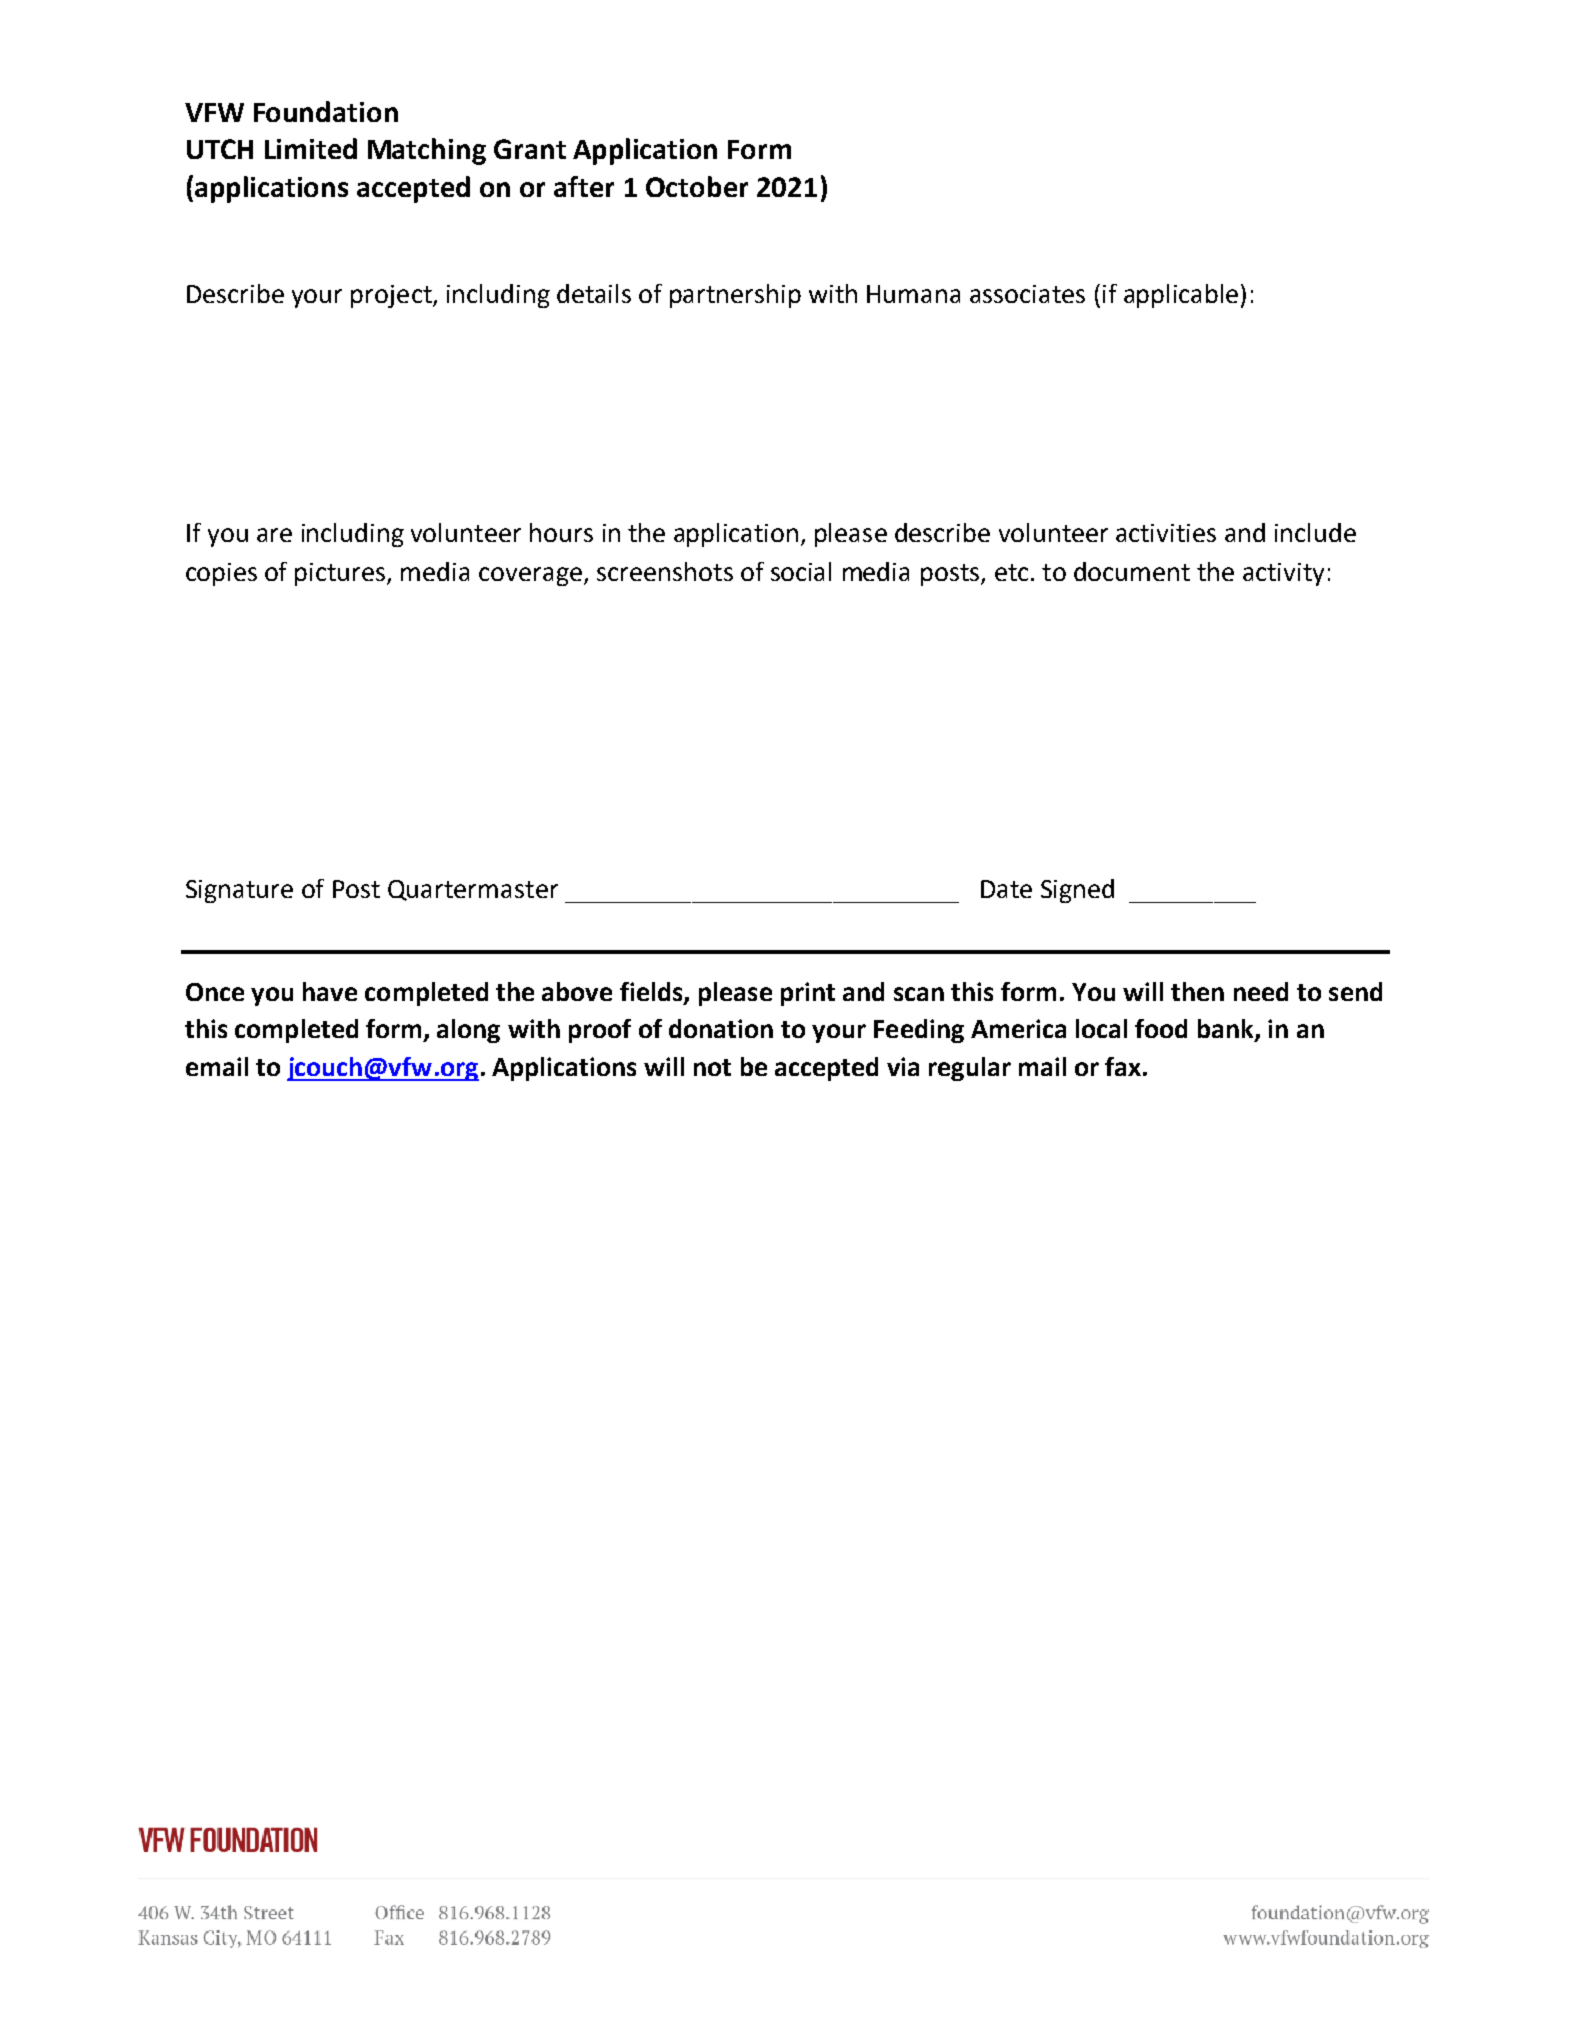  I want to click on bank, so click(1227, 1030).
